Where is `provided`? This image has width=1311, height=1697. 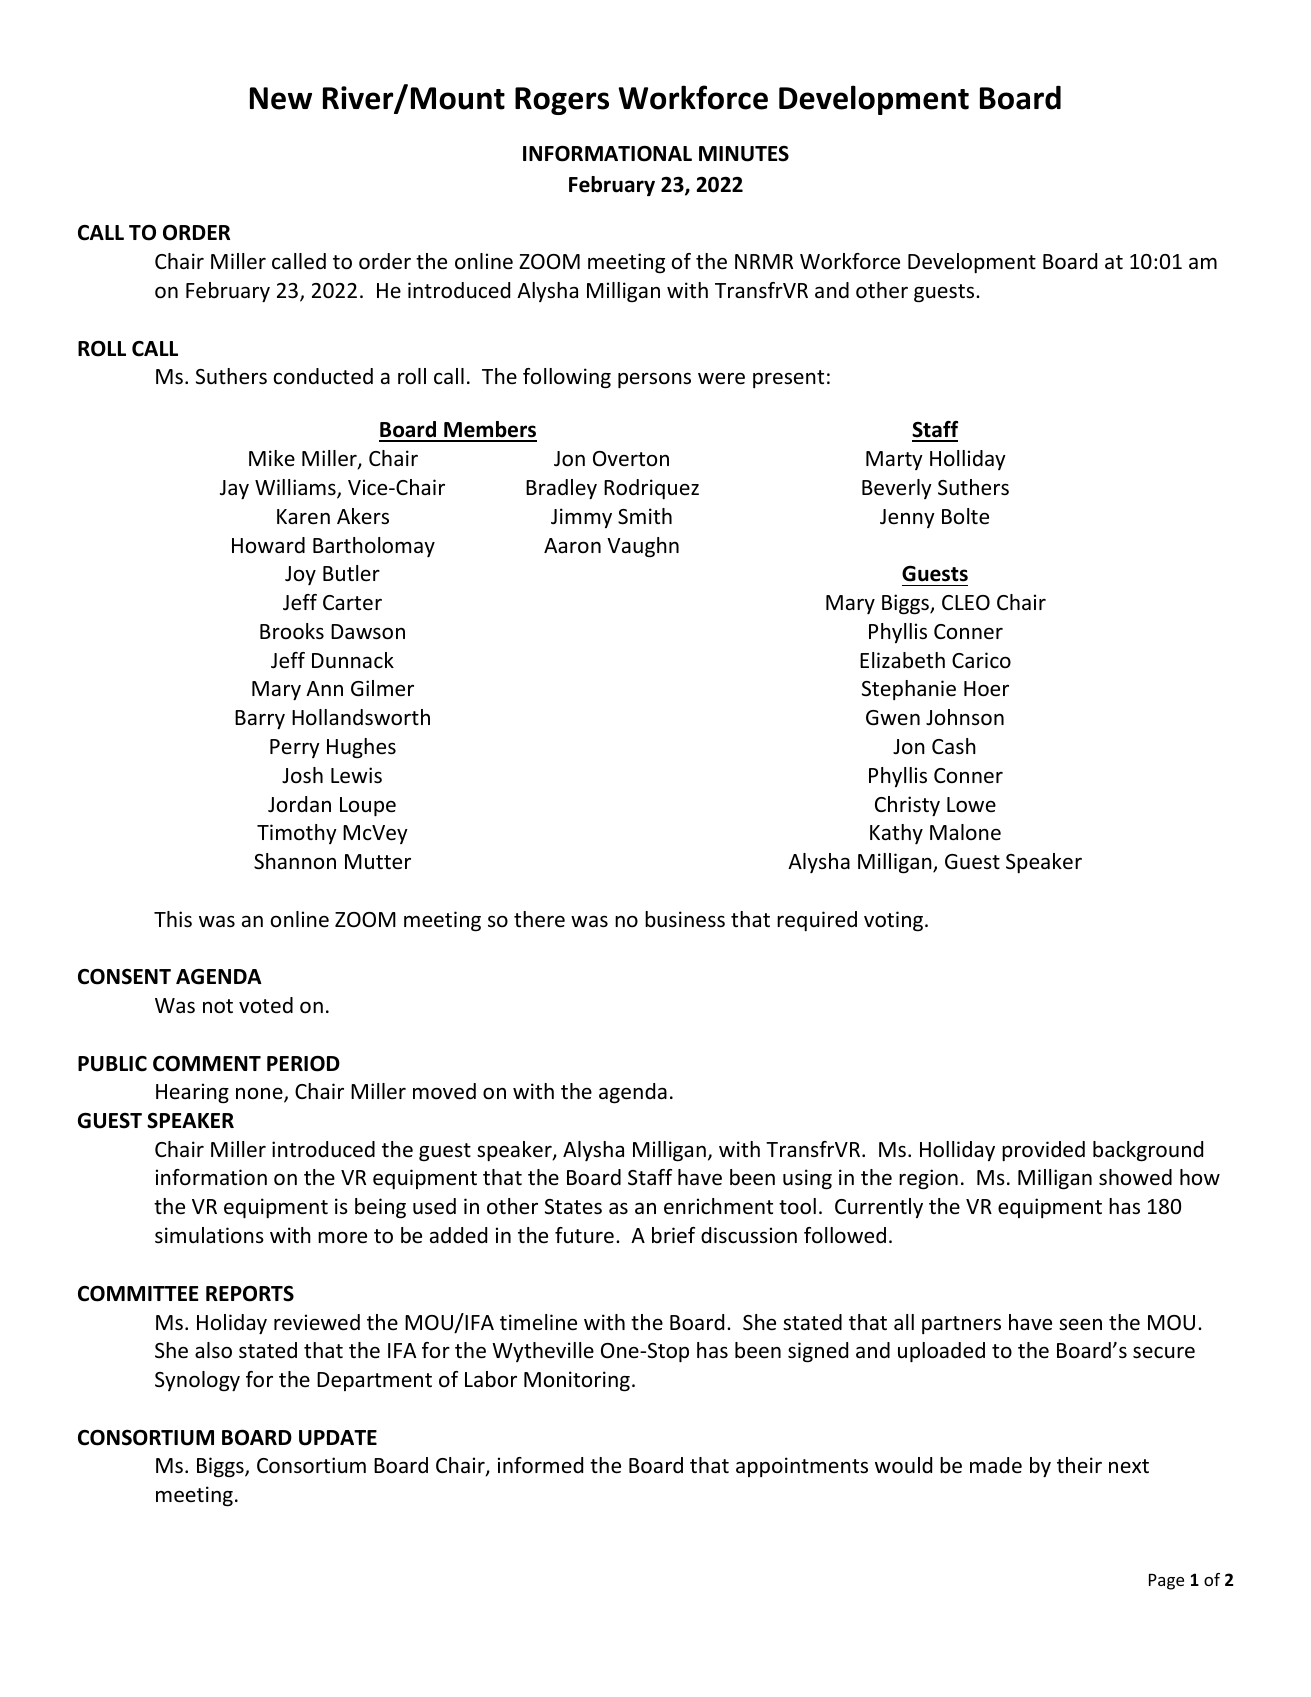
provided is located at coordinates (1043, 1151).
